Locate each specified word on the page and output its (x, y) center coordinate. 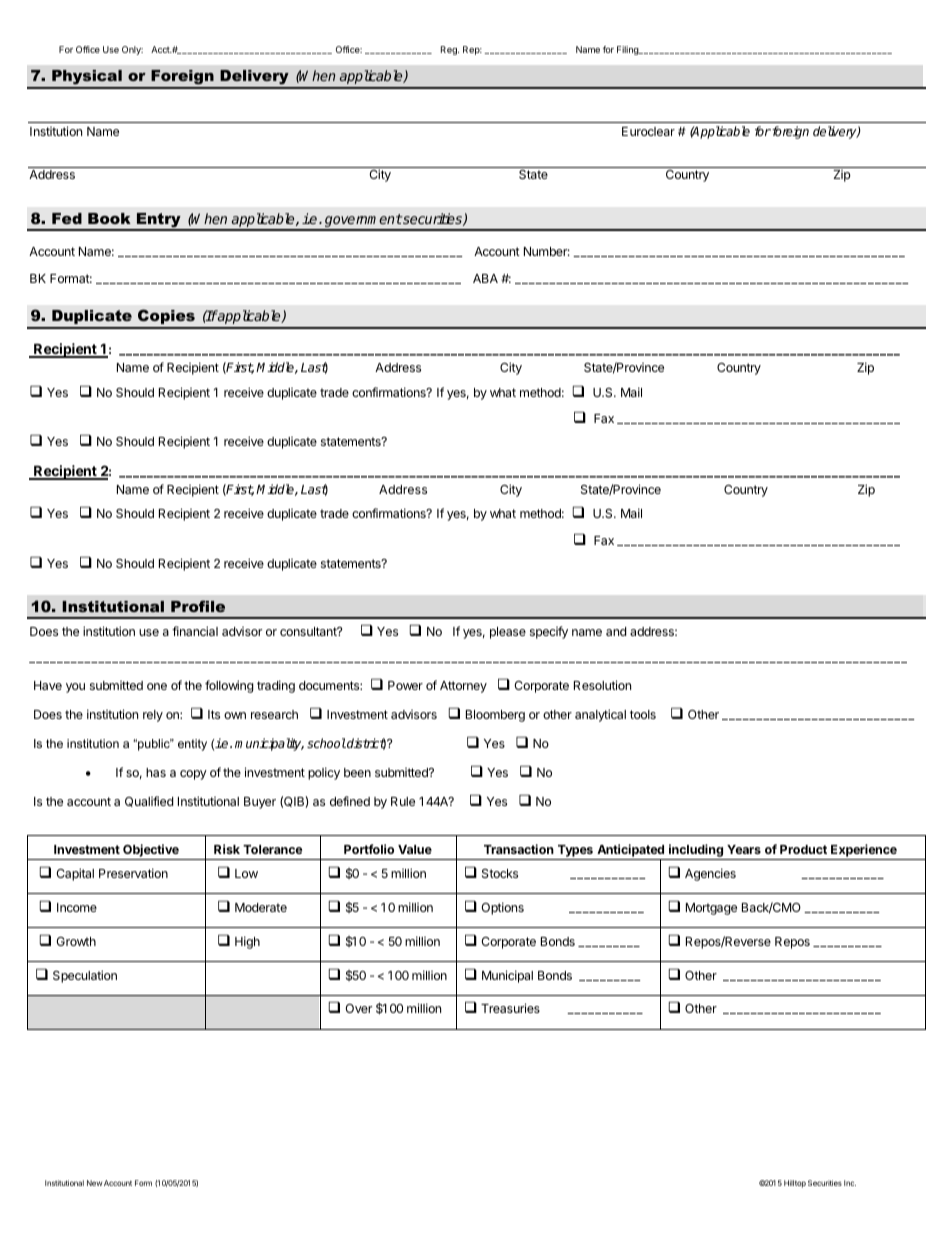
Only (132, 50)
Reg (450, 50)
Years (744, 849)
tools (643, 714)
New (94, 1183)
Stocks (500, 873)
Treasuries (510, 1008)
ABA (485, 278)
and (616, 631)
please (508, 633)
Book (109, 218)
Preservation (133, 873)
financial (195, 631)
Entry (158, 221)
